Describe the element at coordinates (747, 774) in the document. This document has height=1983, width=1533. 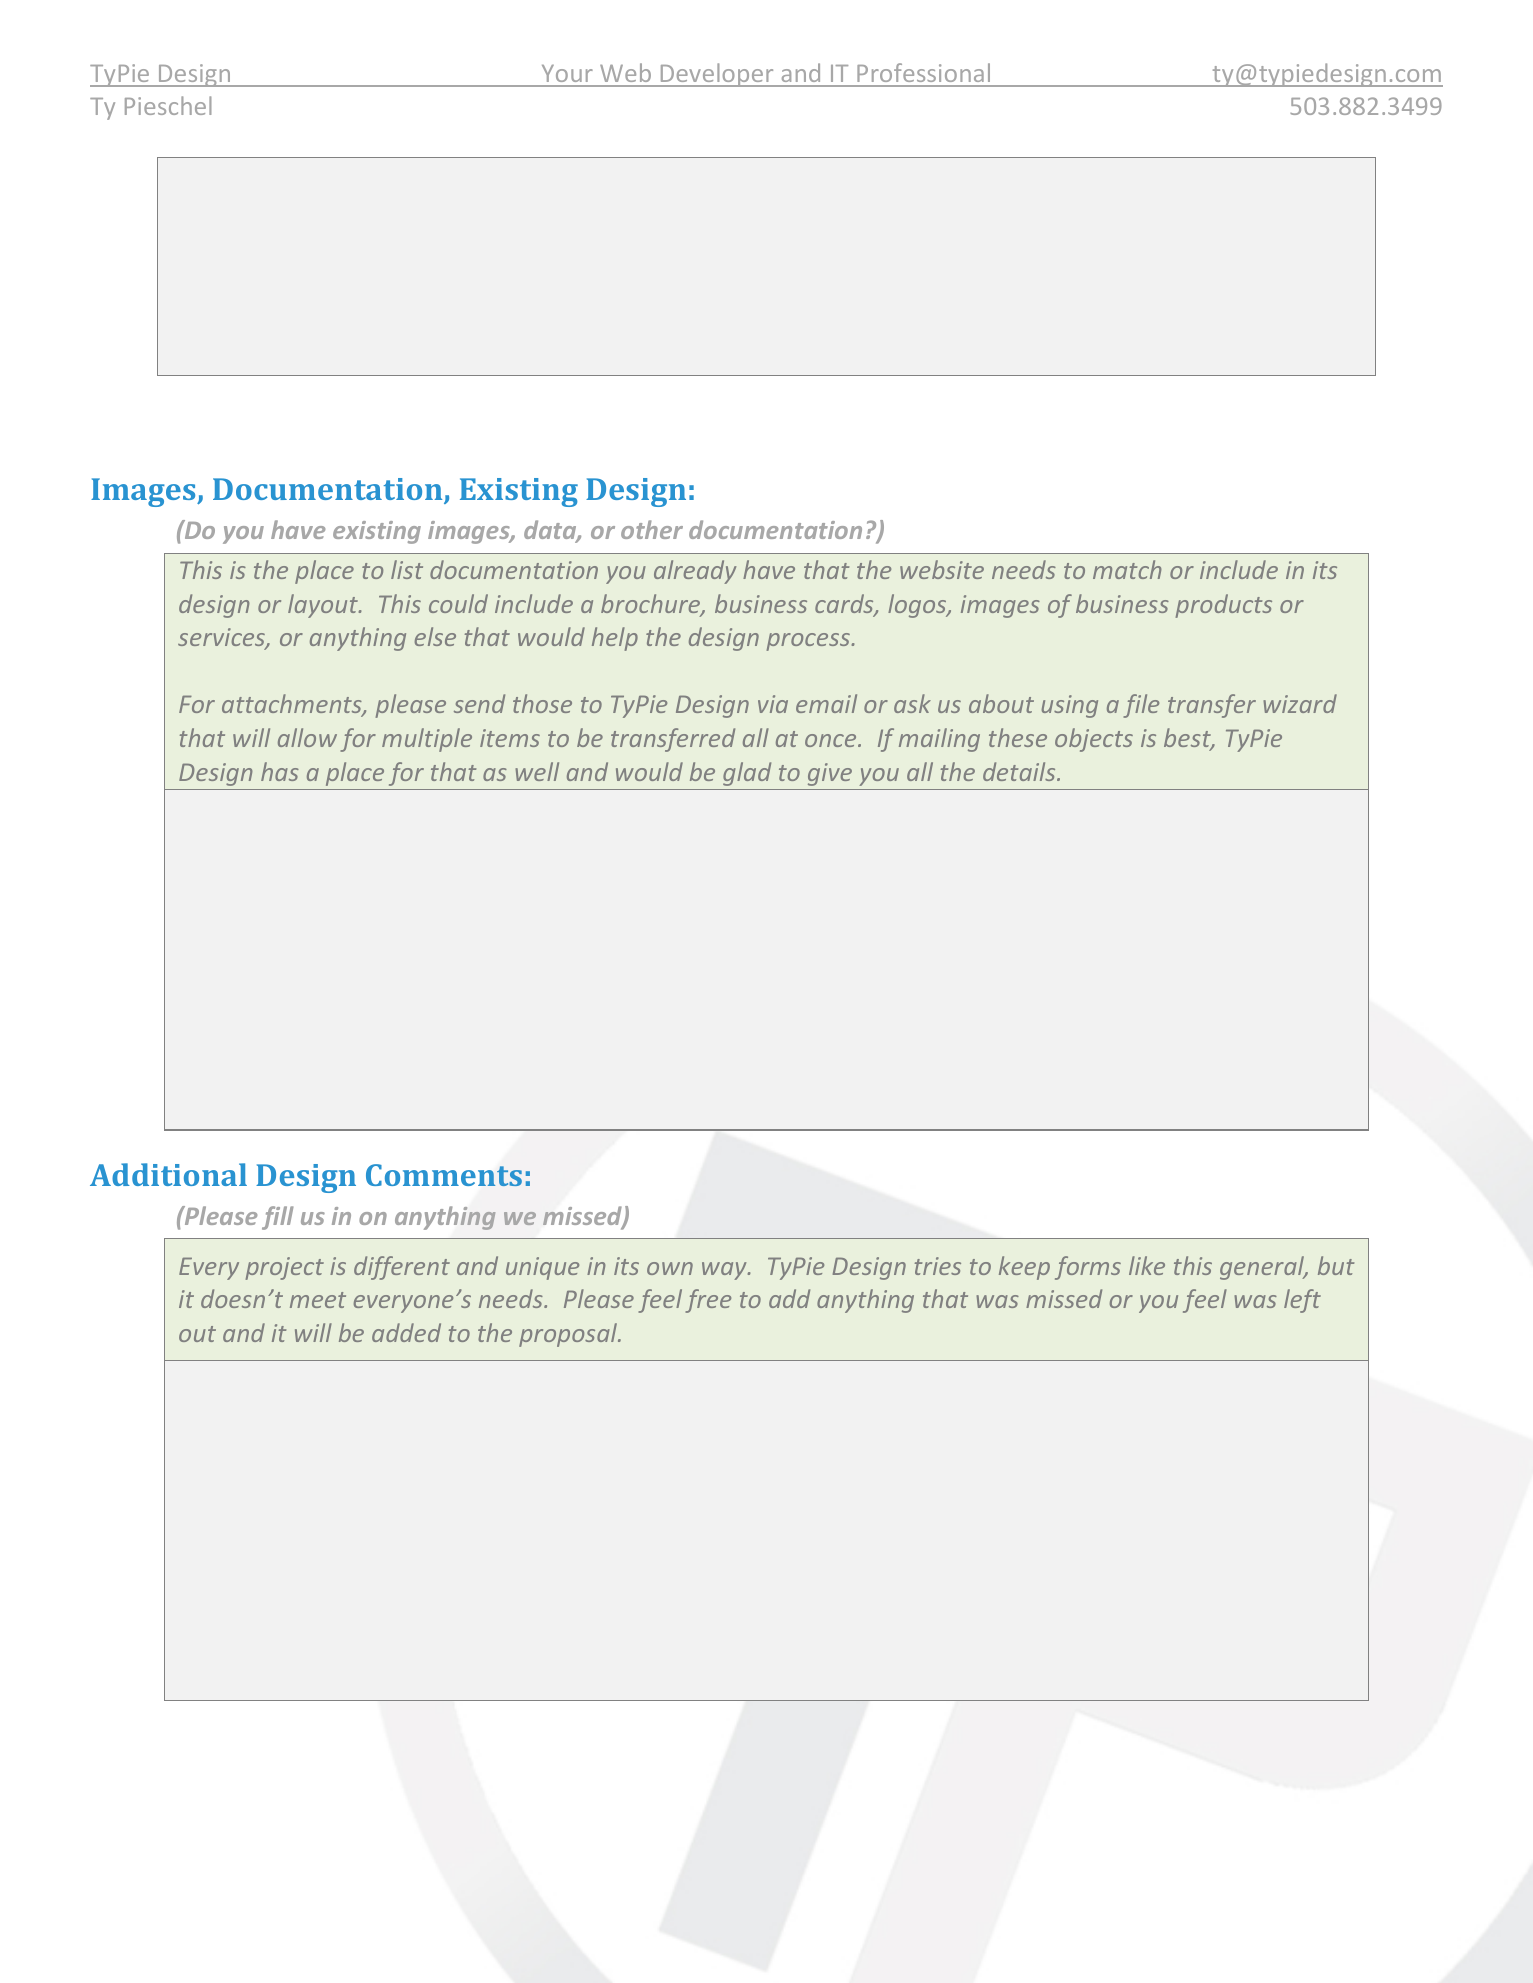
I see `glad` at that location.
